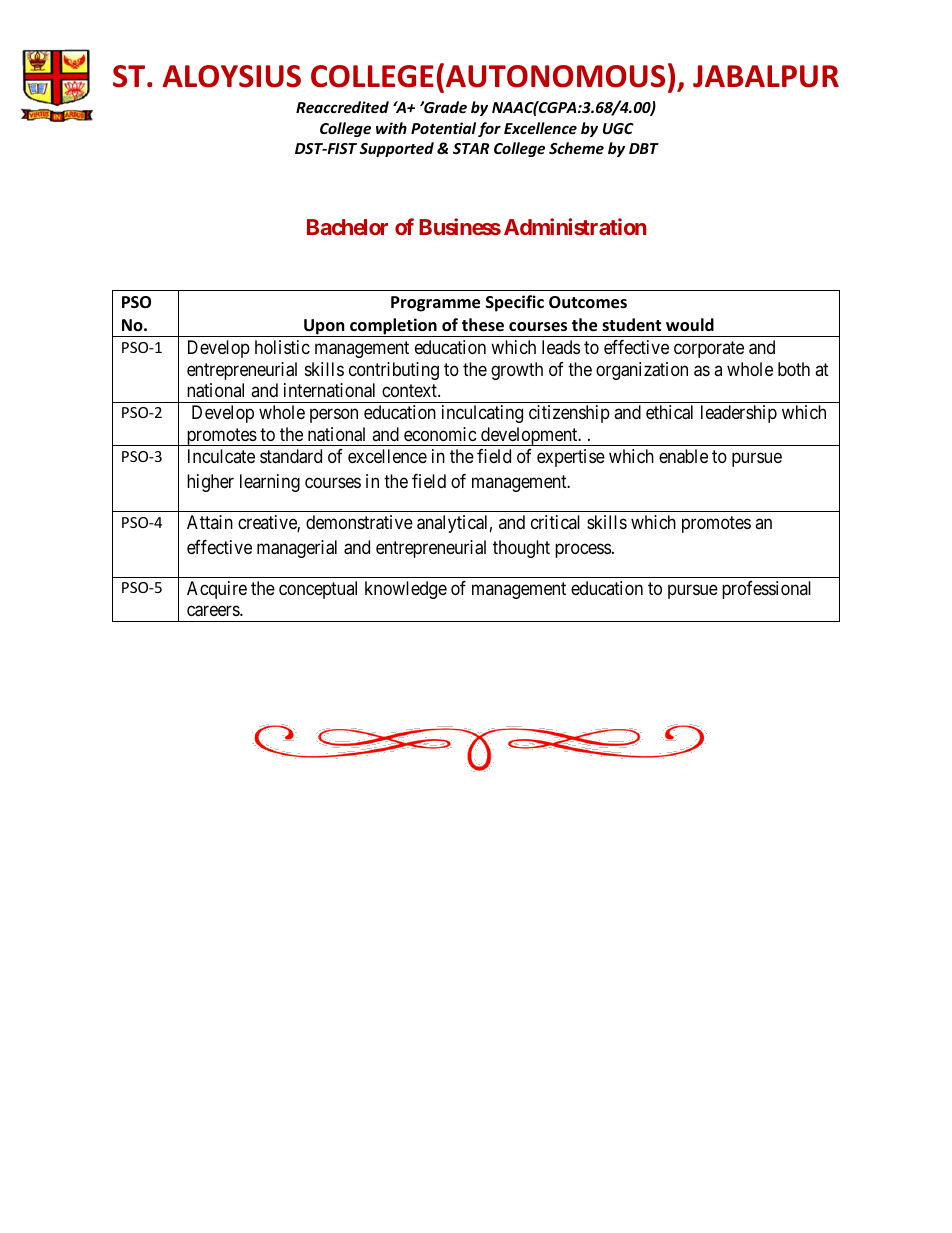  I want to click on holistic, so click(282, 347).
